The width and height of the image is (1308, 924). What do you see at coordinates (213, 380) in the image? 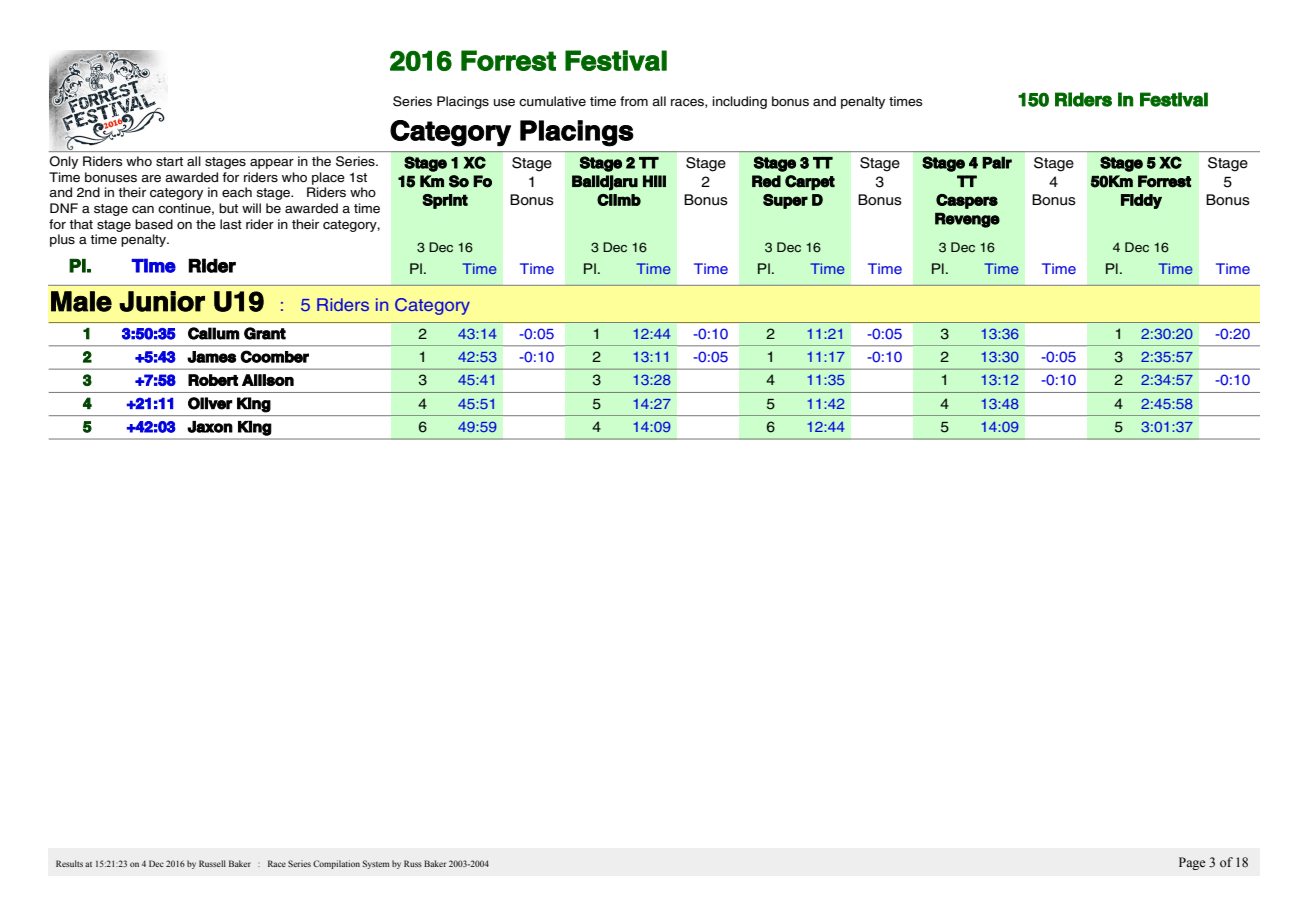
I see `Robert` at bounding box center [213, 380].
